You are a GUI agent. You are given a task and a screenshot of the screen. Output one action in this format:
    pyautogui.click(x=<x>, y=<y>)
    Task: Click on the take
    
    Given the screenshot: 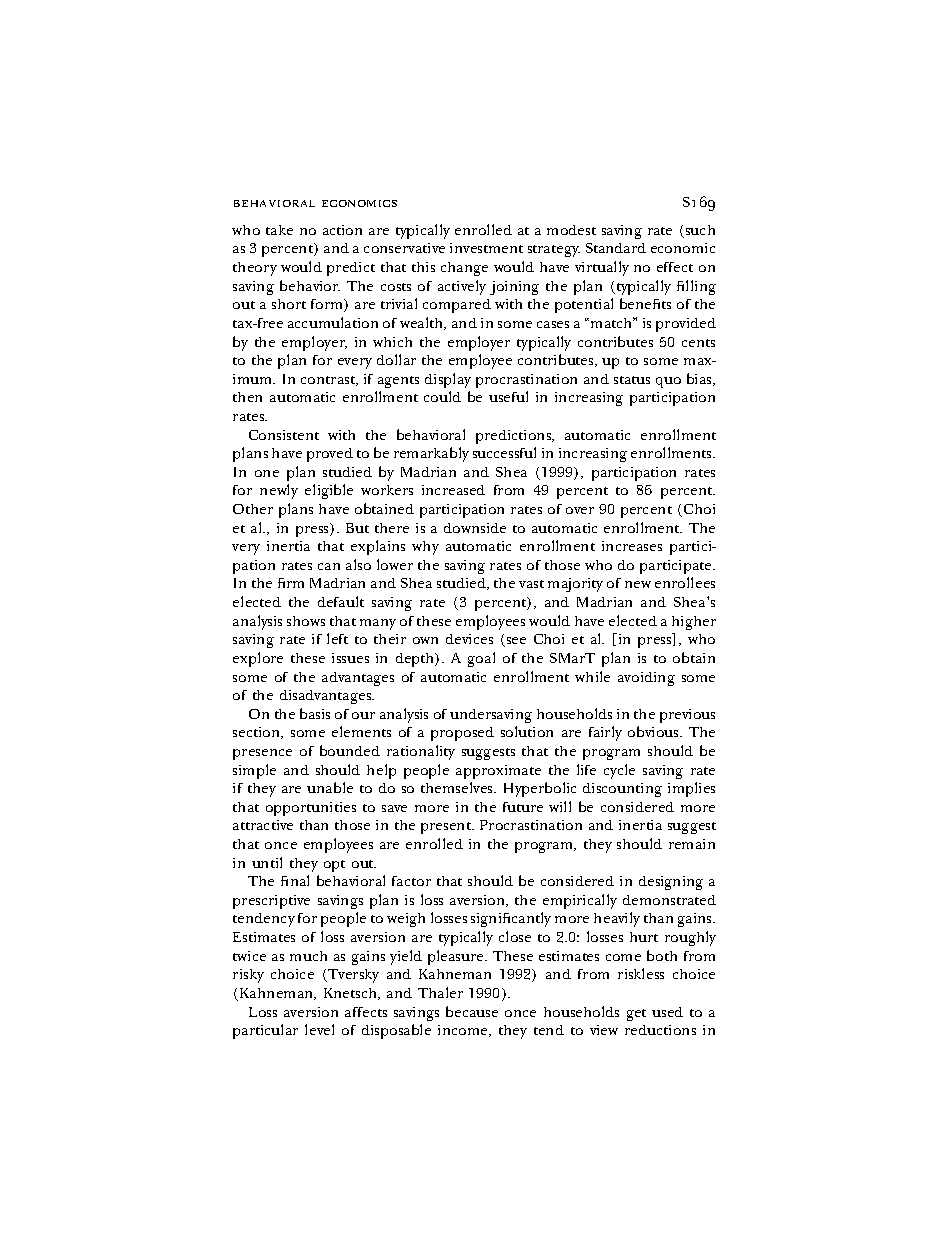 What is the action you would take?
    pyautogui.click(x=279, y=230)
